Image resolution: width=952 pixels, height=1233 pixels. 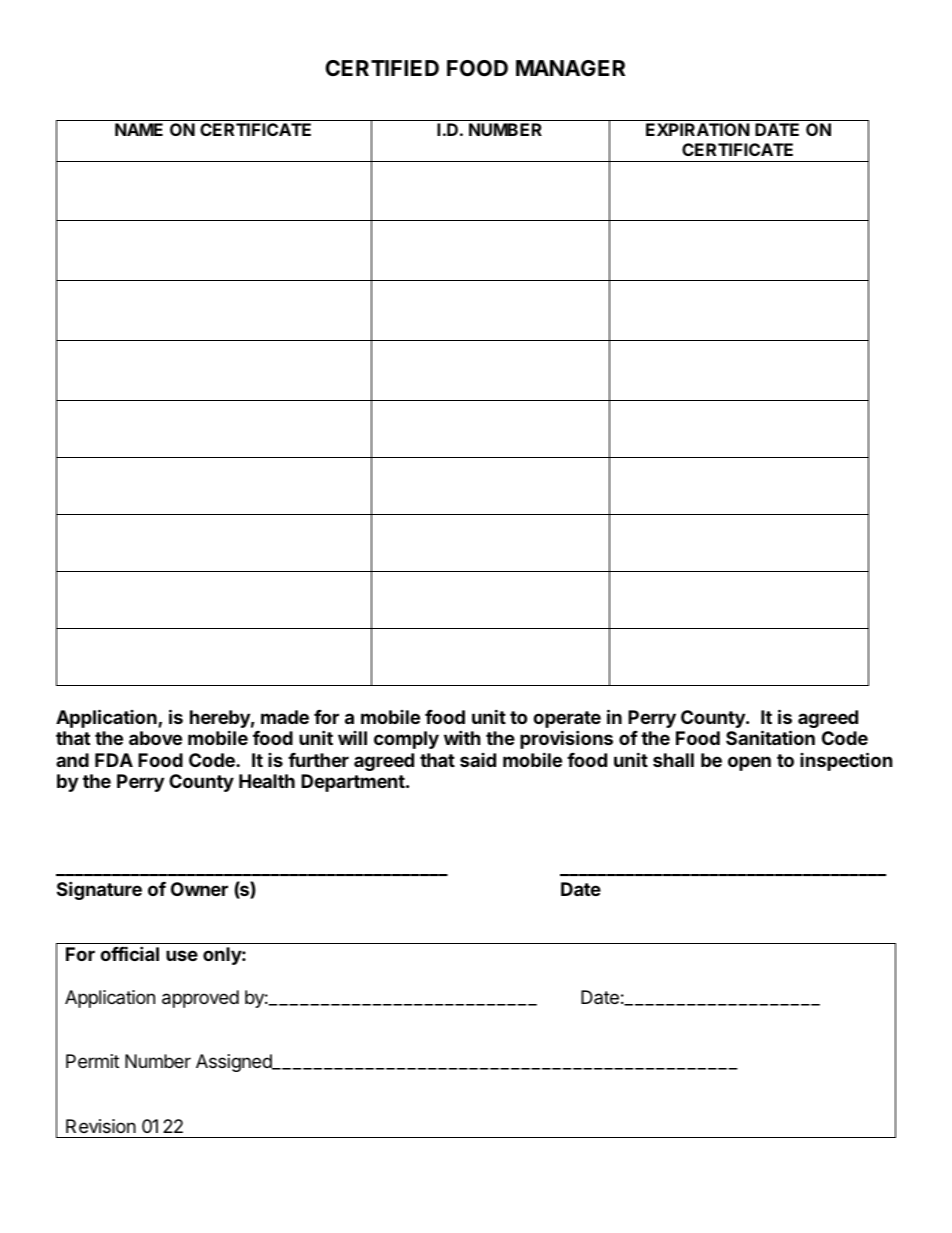 What do you see at coordinates (570, 68) in the document?
I see `MANAGER` at bounding box center [570, 68].
